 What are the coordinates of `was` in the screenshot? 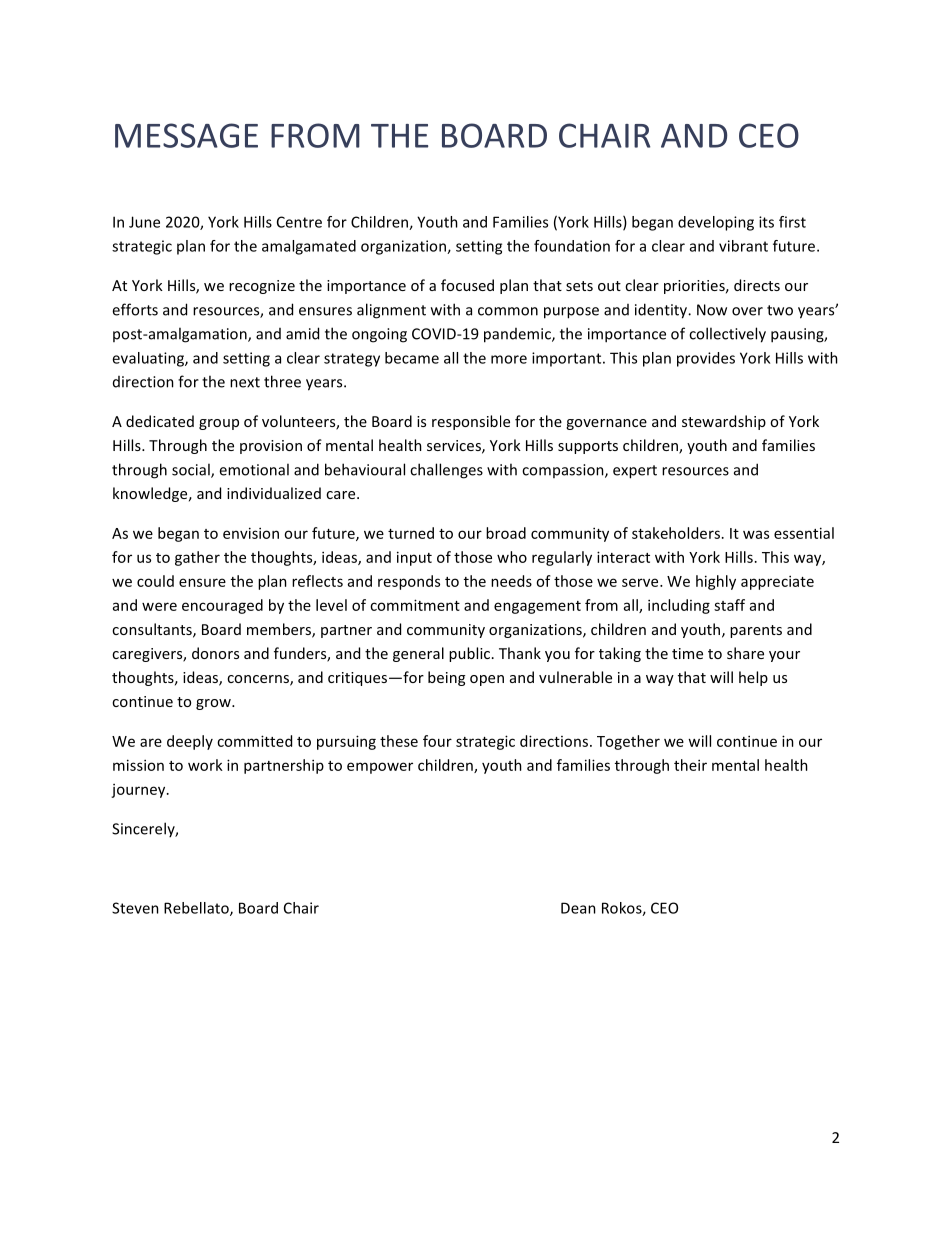 It's located at (756, 534).
